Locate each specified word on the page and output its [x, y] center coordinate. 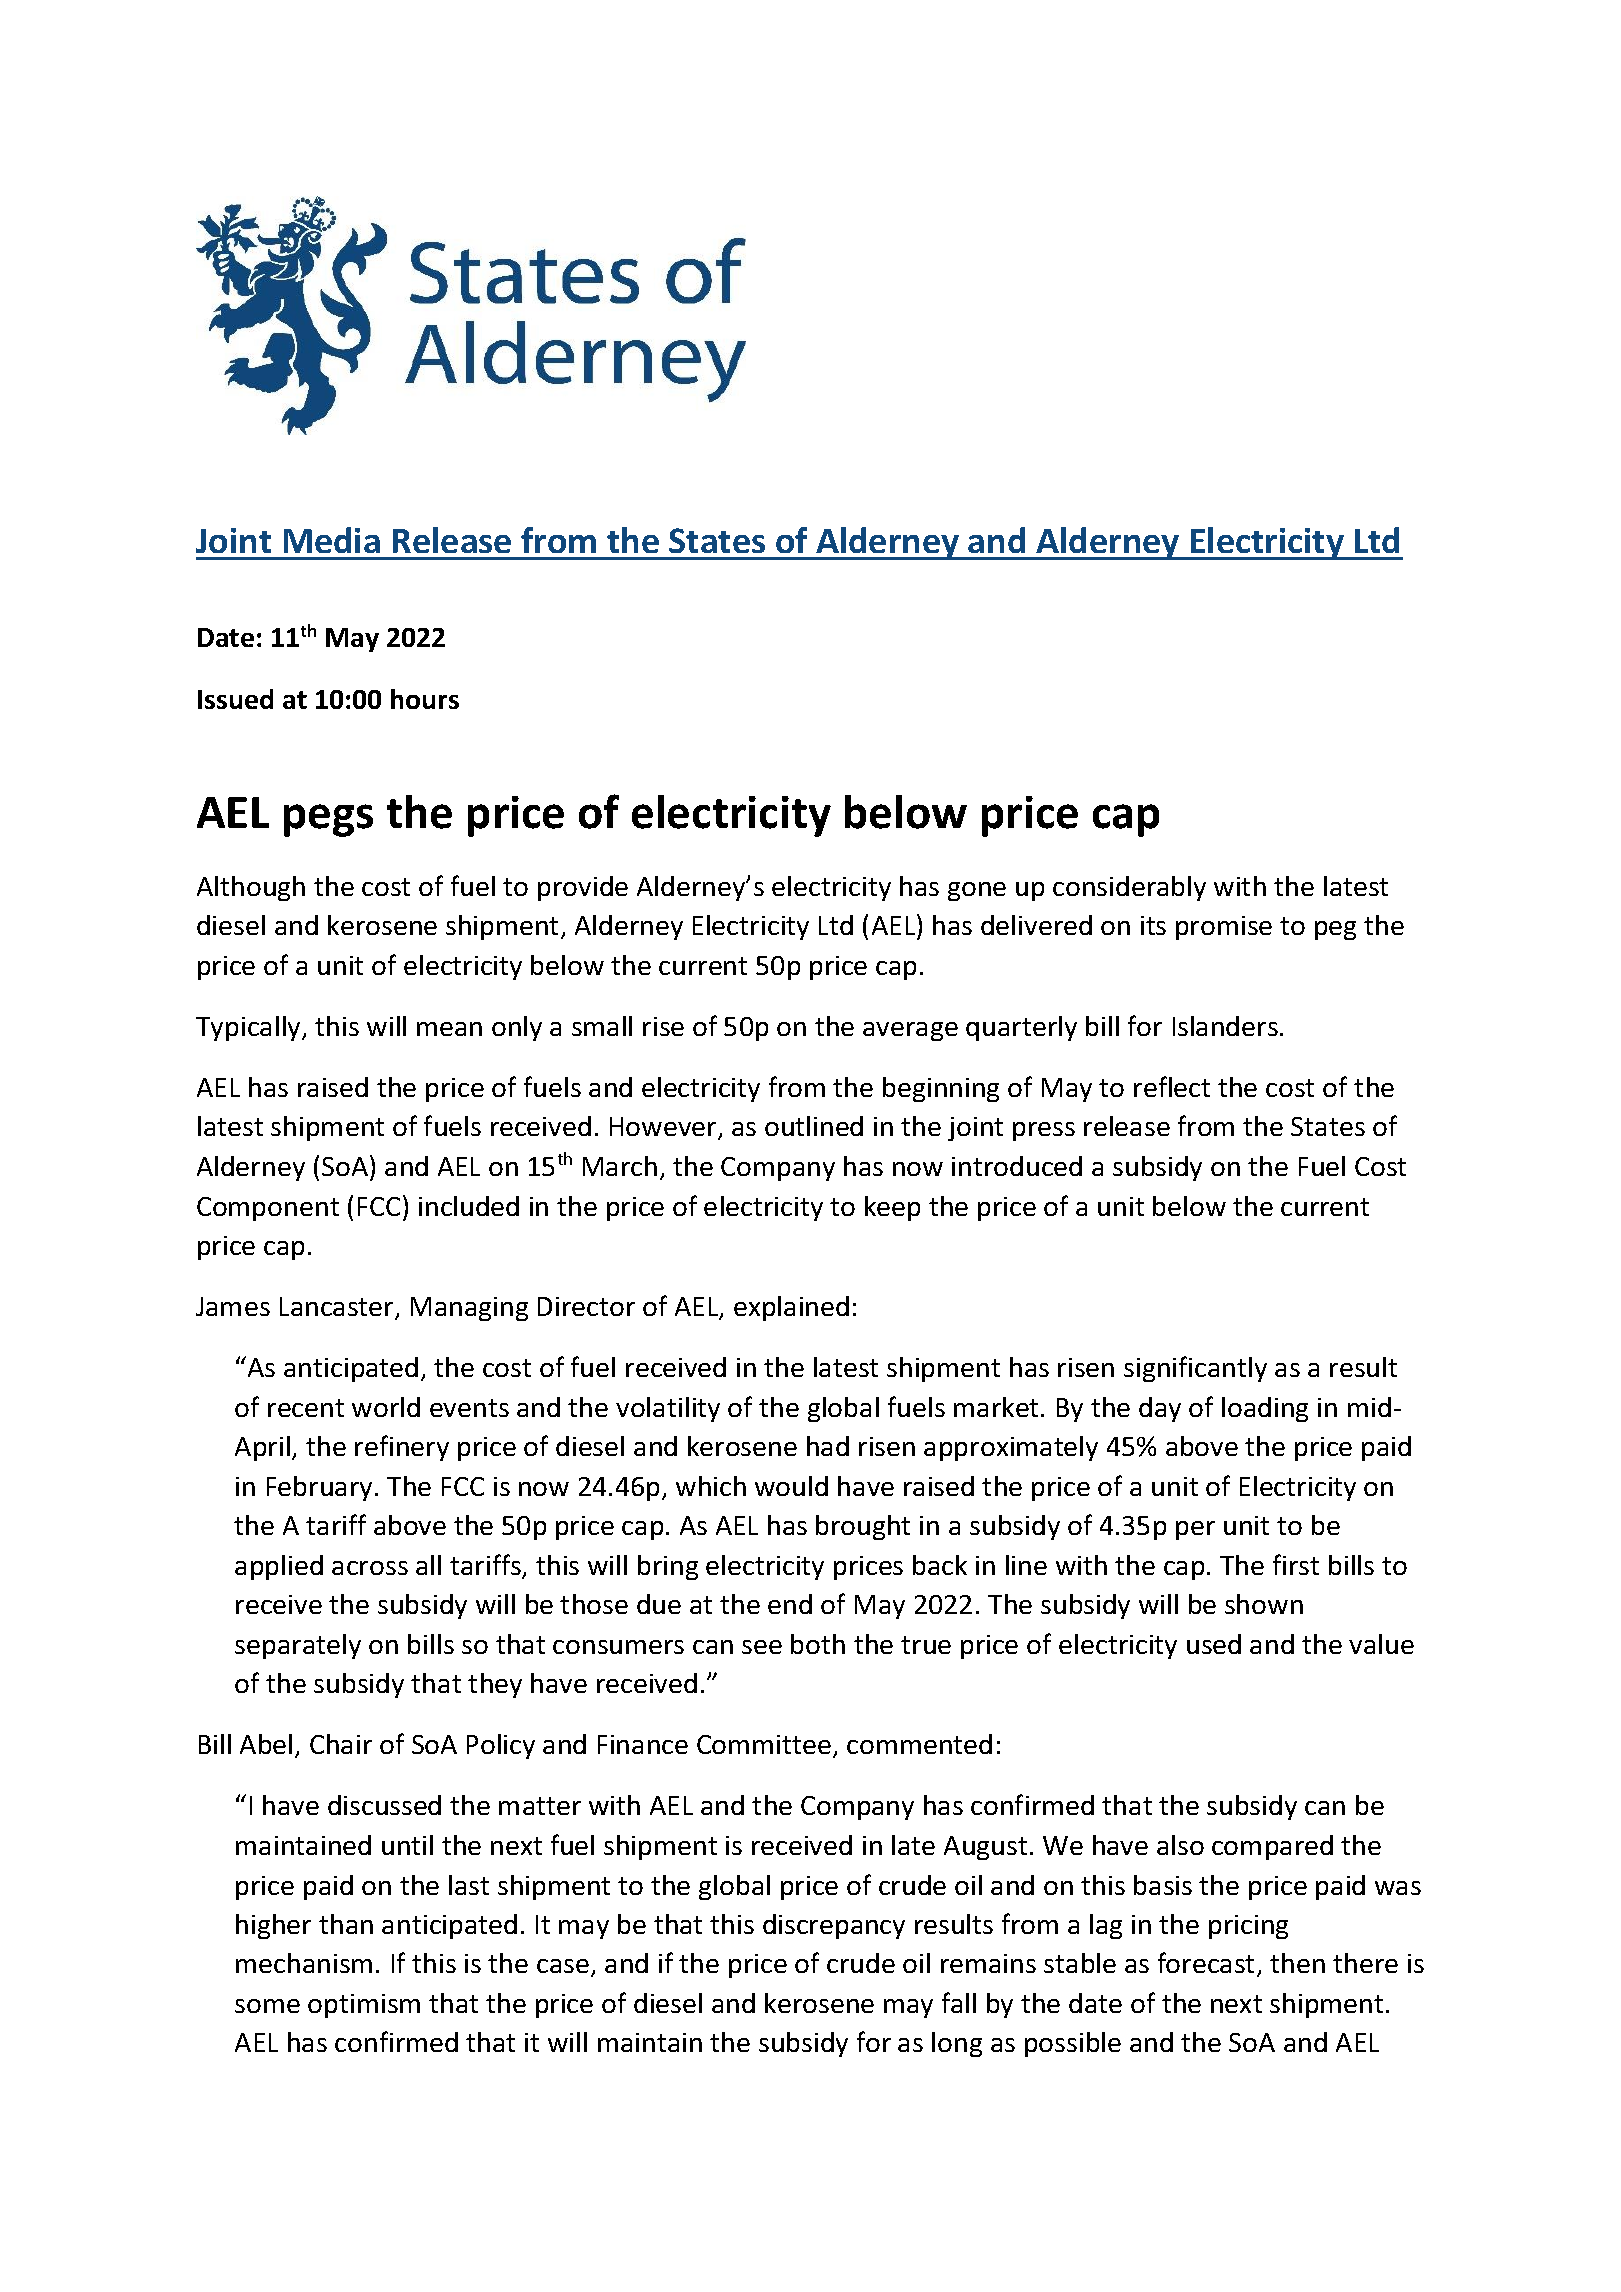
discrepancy [834, 1926]
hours [425, 699]
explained [791, 1308]
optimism [364, 2006]
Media [332, 540]
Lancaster [338, 1308]
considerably [1129, 888]
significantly [1195, 1369]
